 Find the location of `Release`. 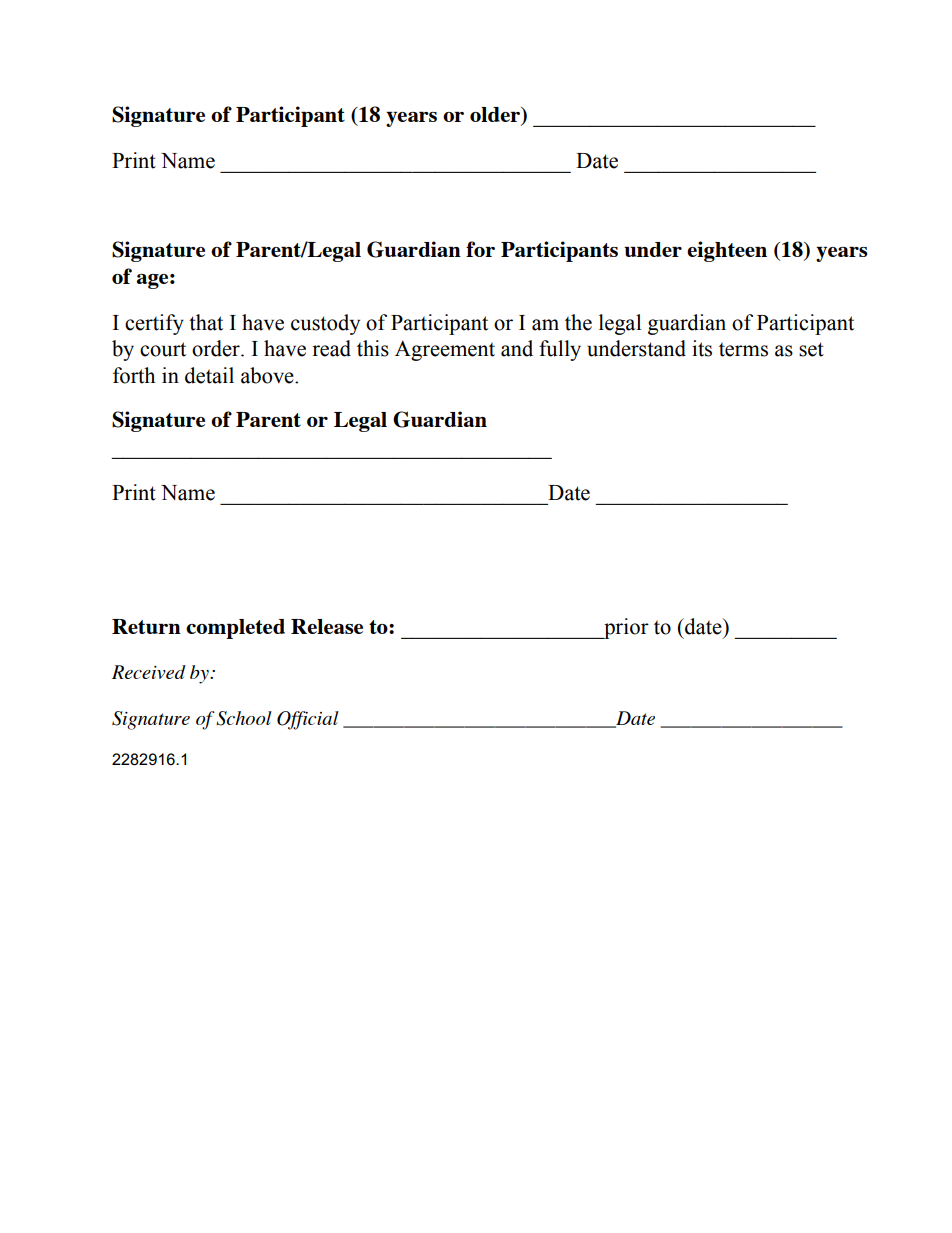

Release is located at coordinates (327, 626).
